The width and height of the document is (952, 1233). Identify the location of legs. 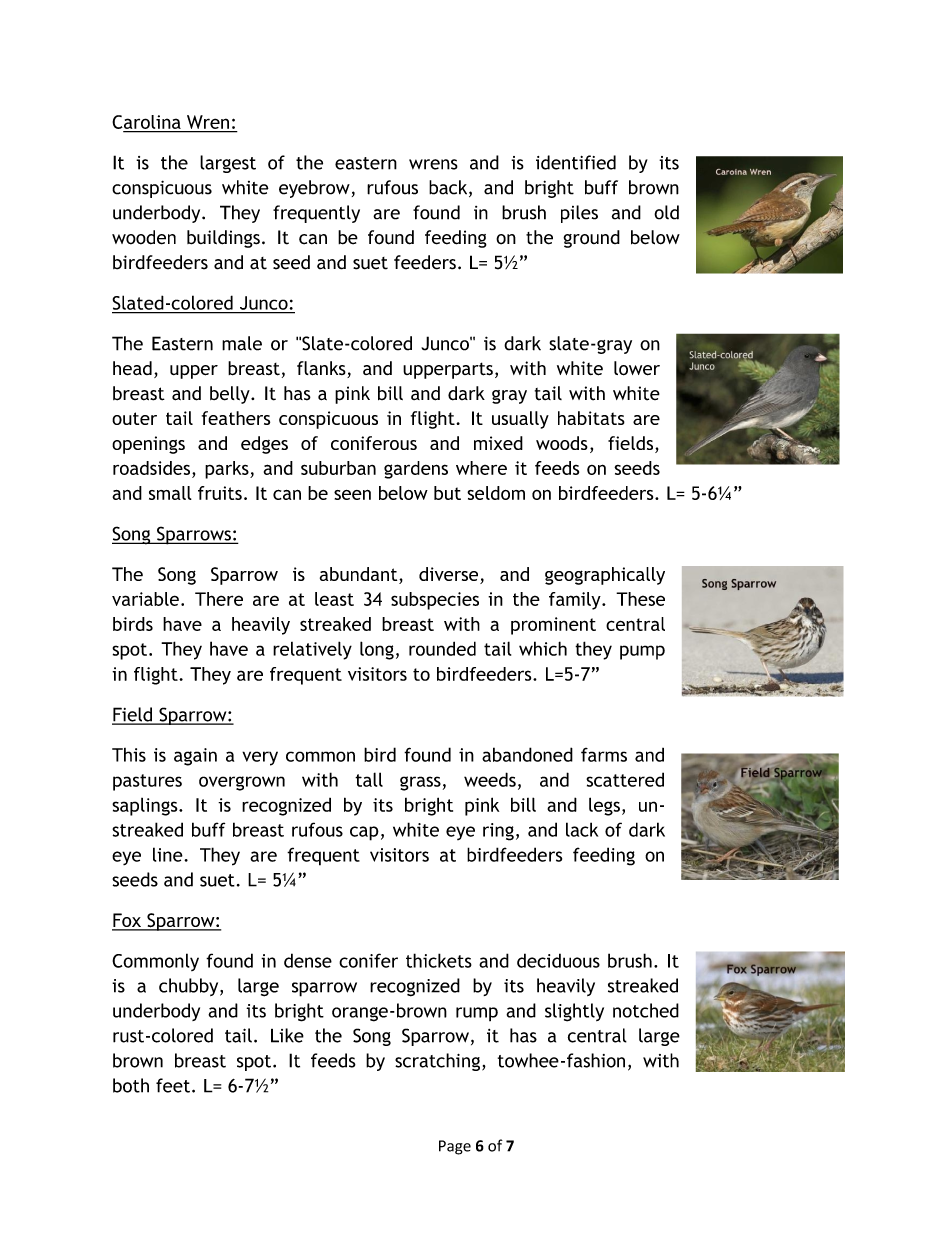
(604, 806).
